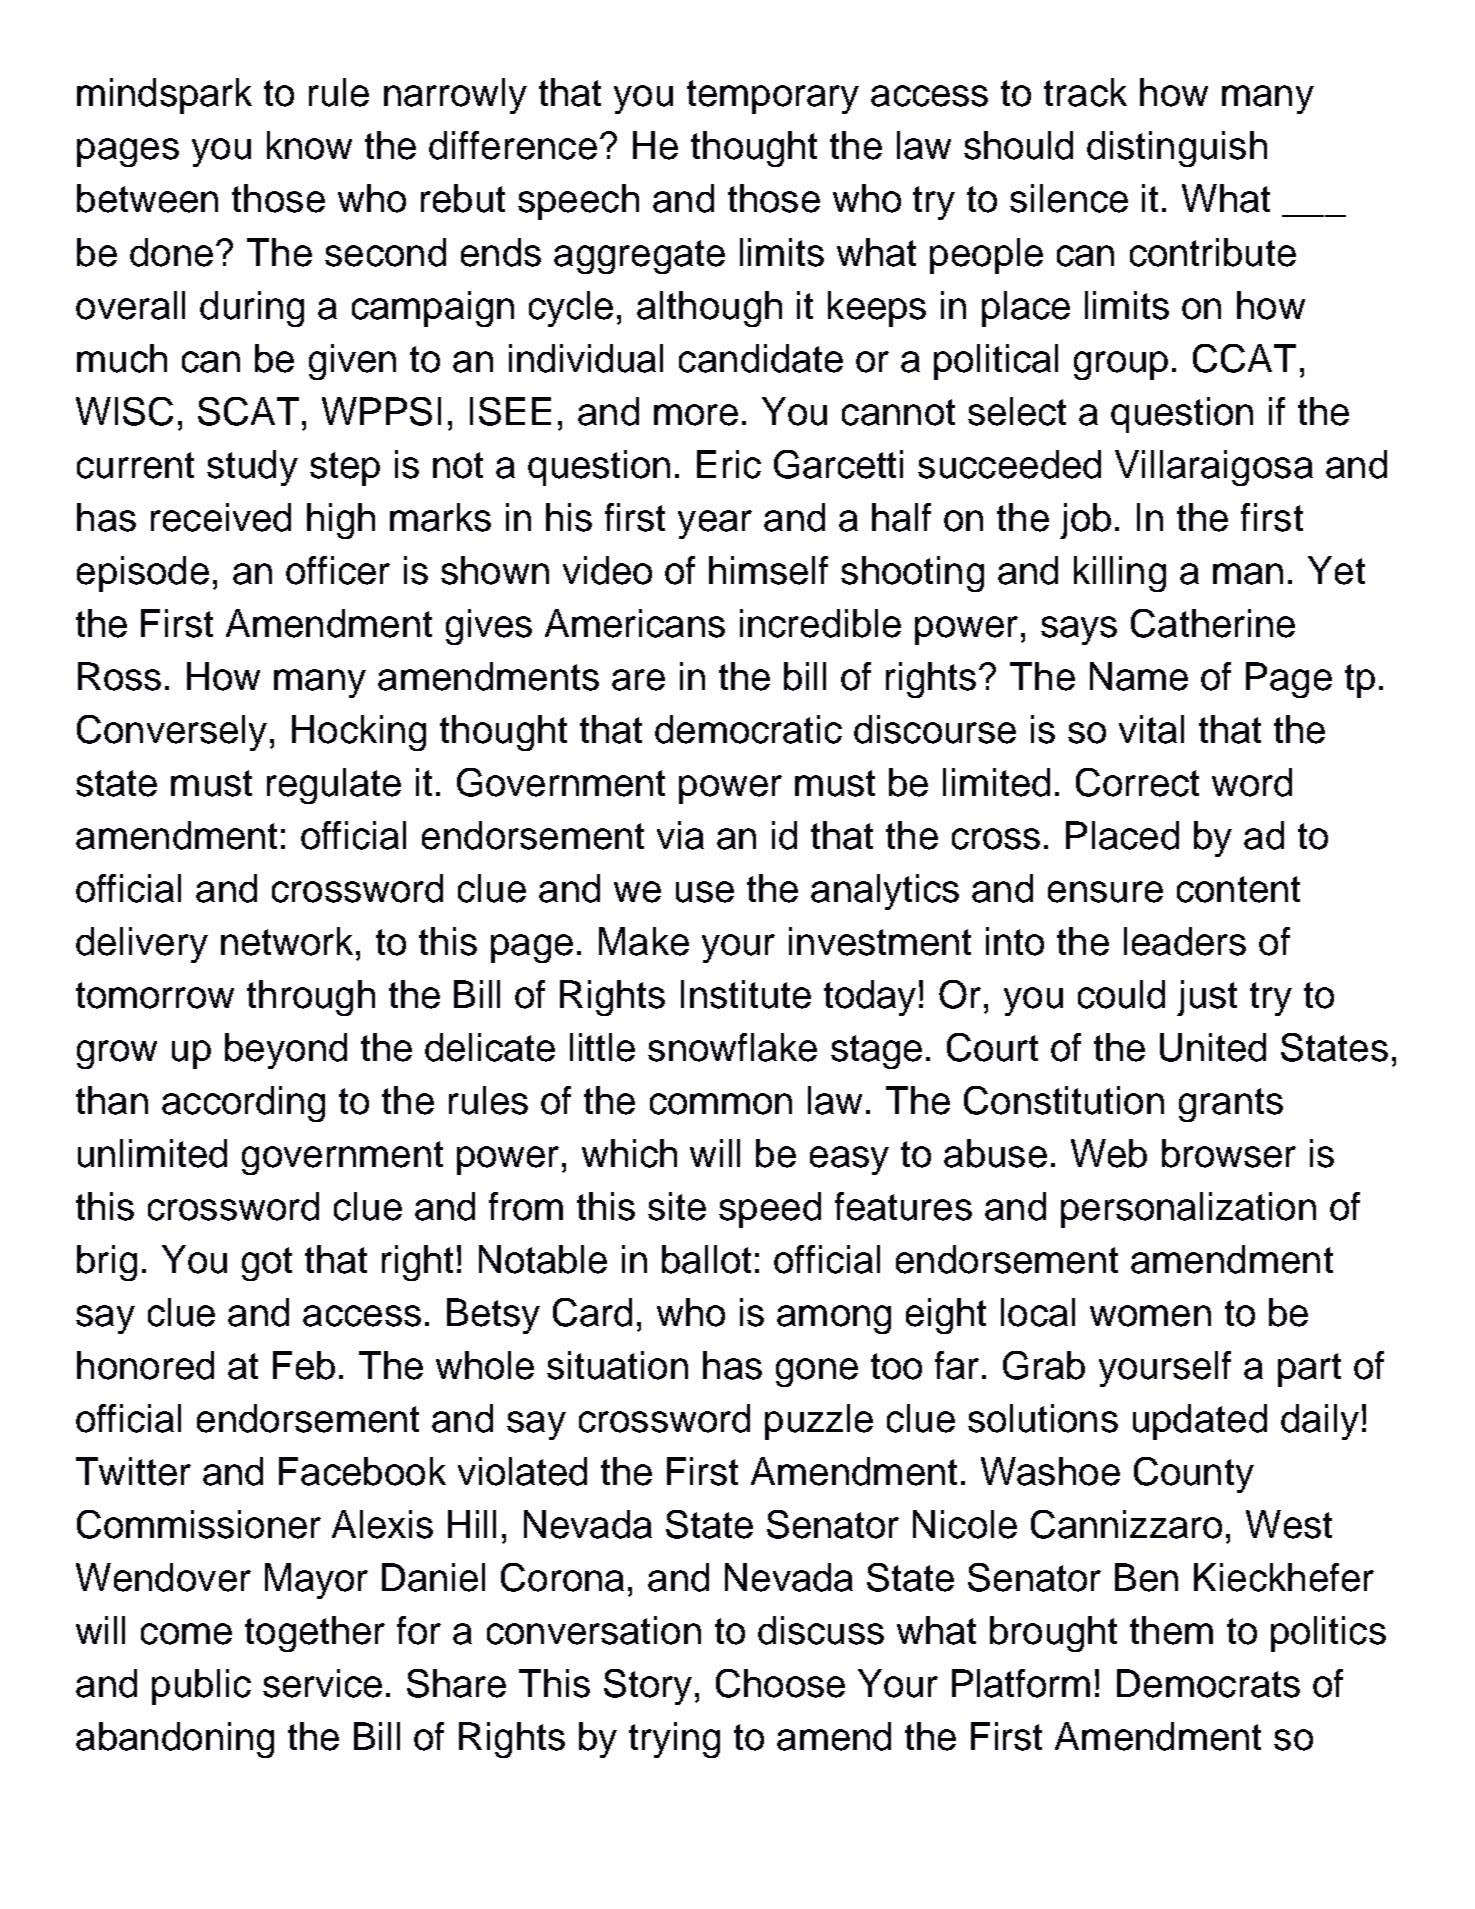  What do you see at coordinates (201, 1687) in the screenshot?
I see `public` at bounding box center [201, 1687].
